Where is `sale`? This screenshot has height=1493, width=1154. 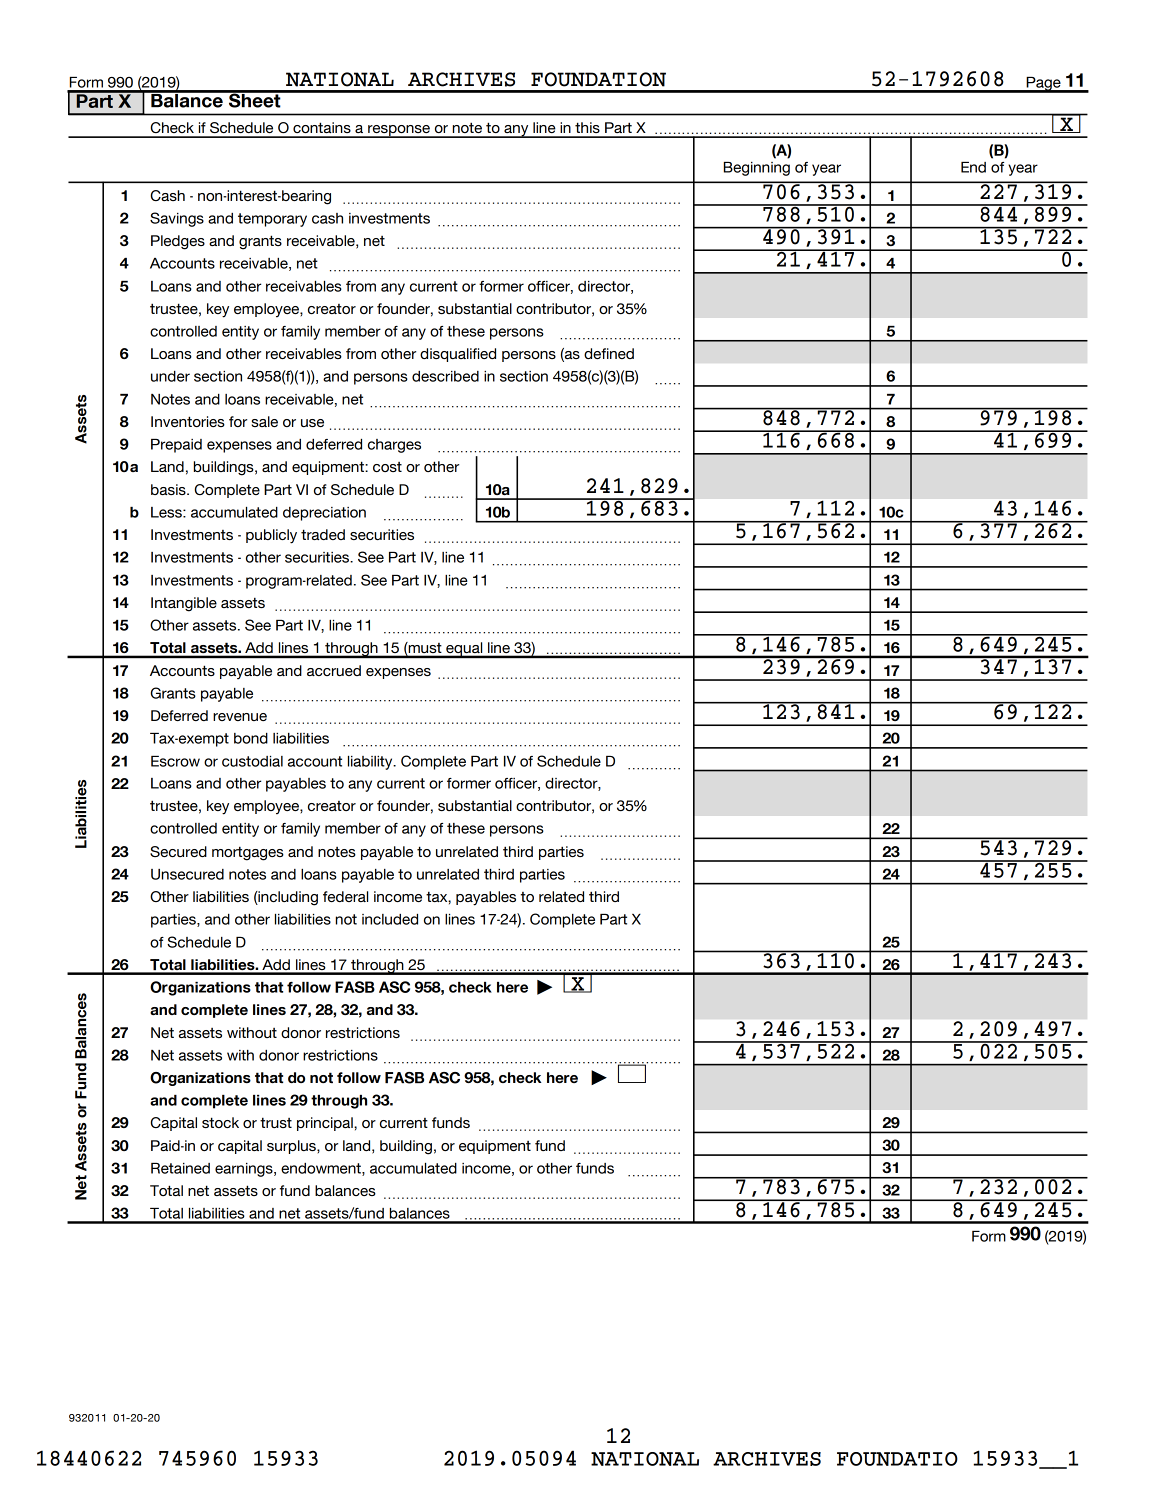
sale is located at coordinates (264, 421).
